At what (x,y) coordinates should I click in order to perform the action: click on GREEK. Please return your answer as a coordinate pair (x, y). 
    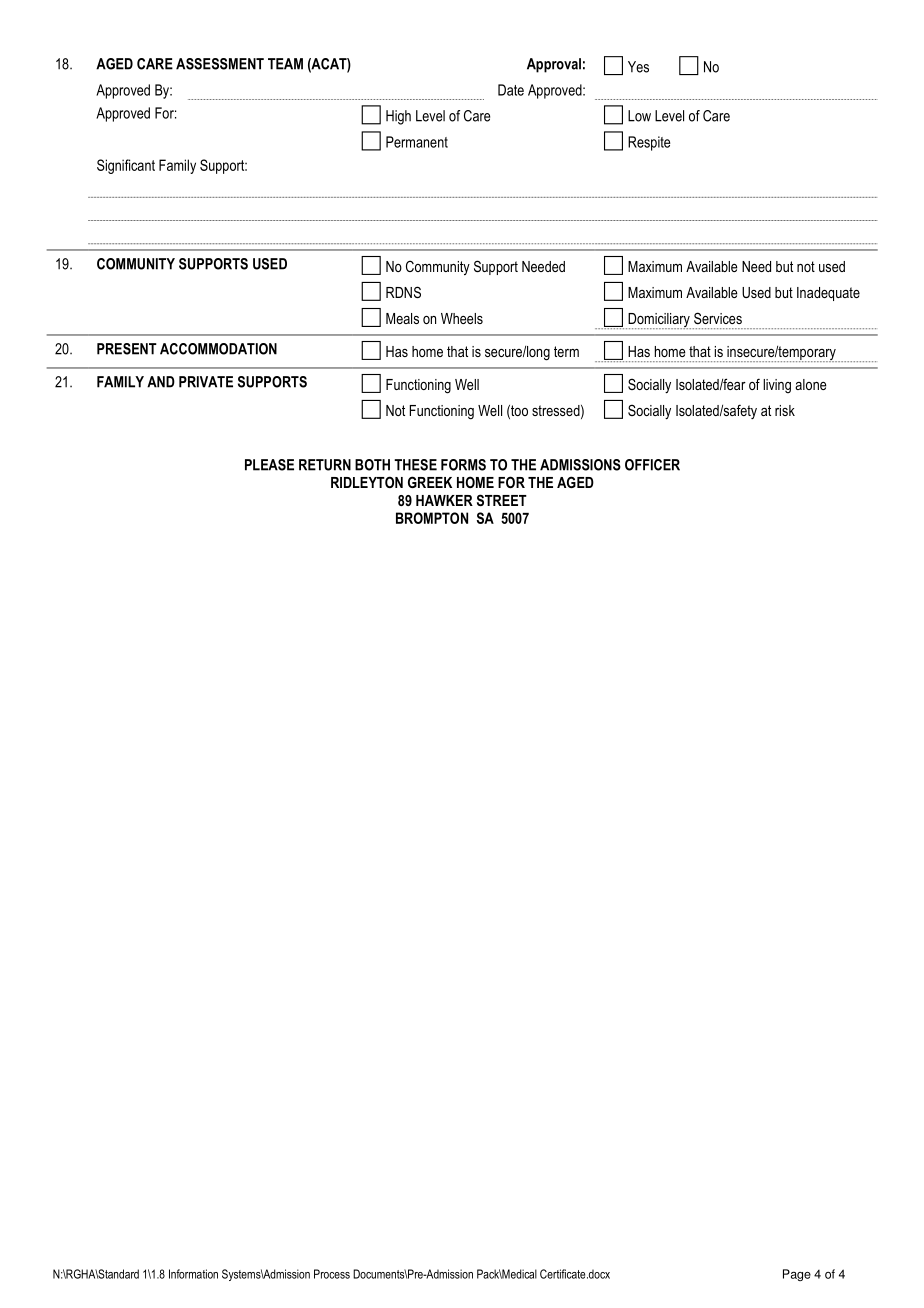
    Looking at the image, I should click on (430, 482).
